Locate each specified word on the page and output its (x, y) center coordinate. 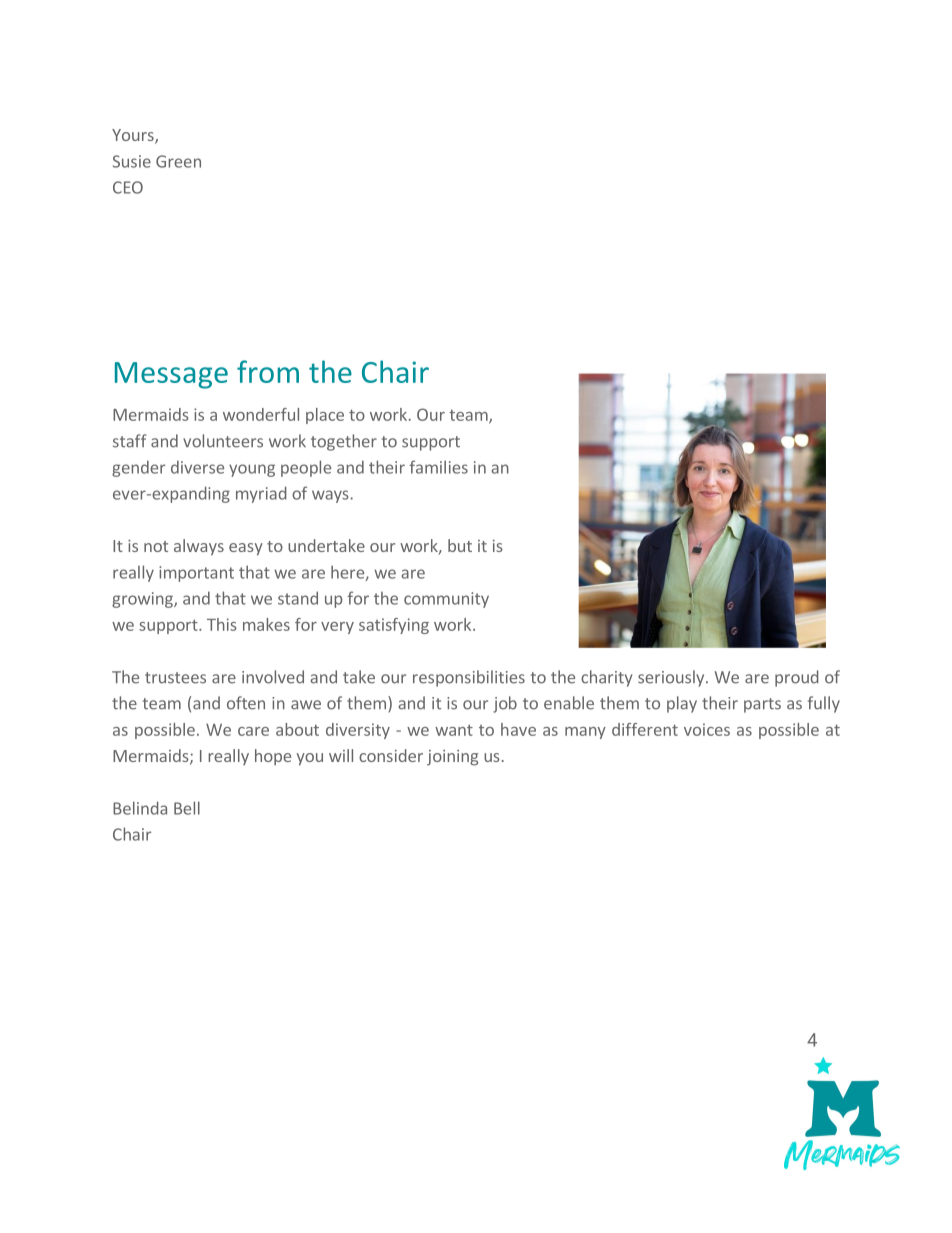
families (438, 467)
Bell (187, 808)
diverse (197, 467)
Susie (132, 161)
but (460, 545)
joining (452, 758)
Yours (134, 136)
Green (178, 161)
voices (707, 729)
